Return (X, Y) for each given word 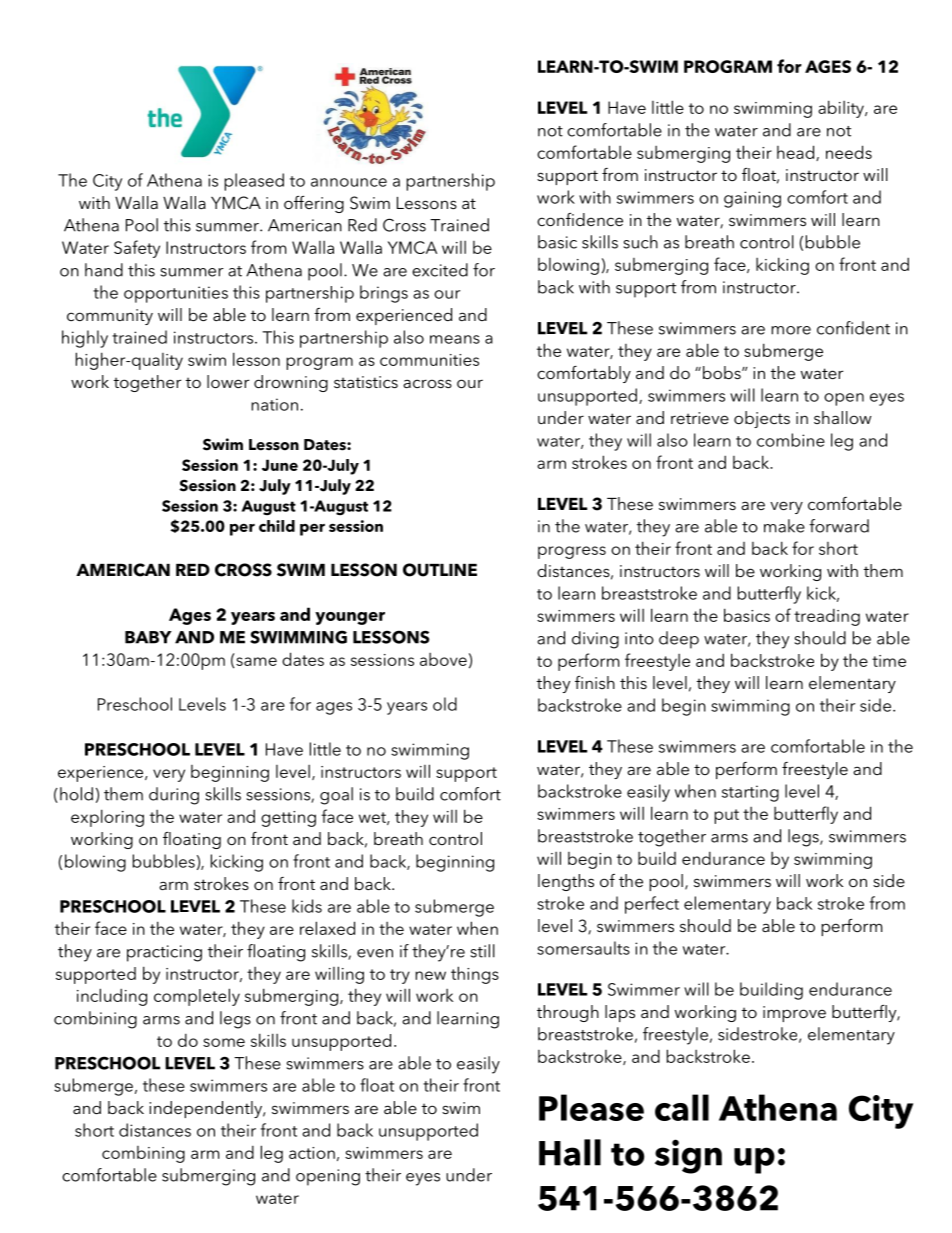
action (312, 1153)
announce (349, 182)
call (682, 1107)
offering (314, 204)
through (568, 1013)
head (797, 153)
